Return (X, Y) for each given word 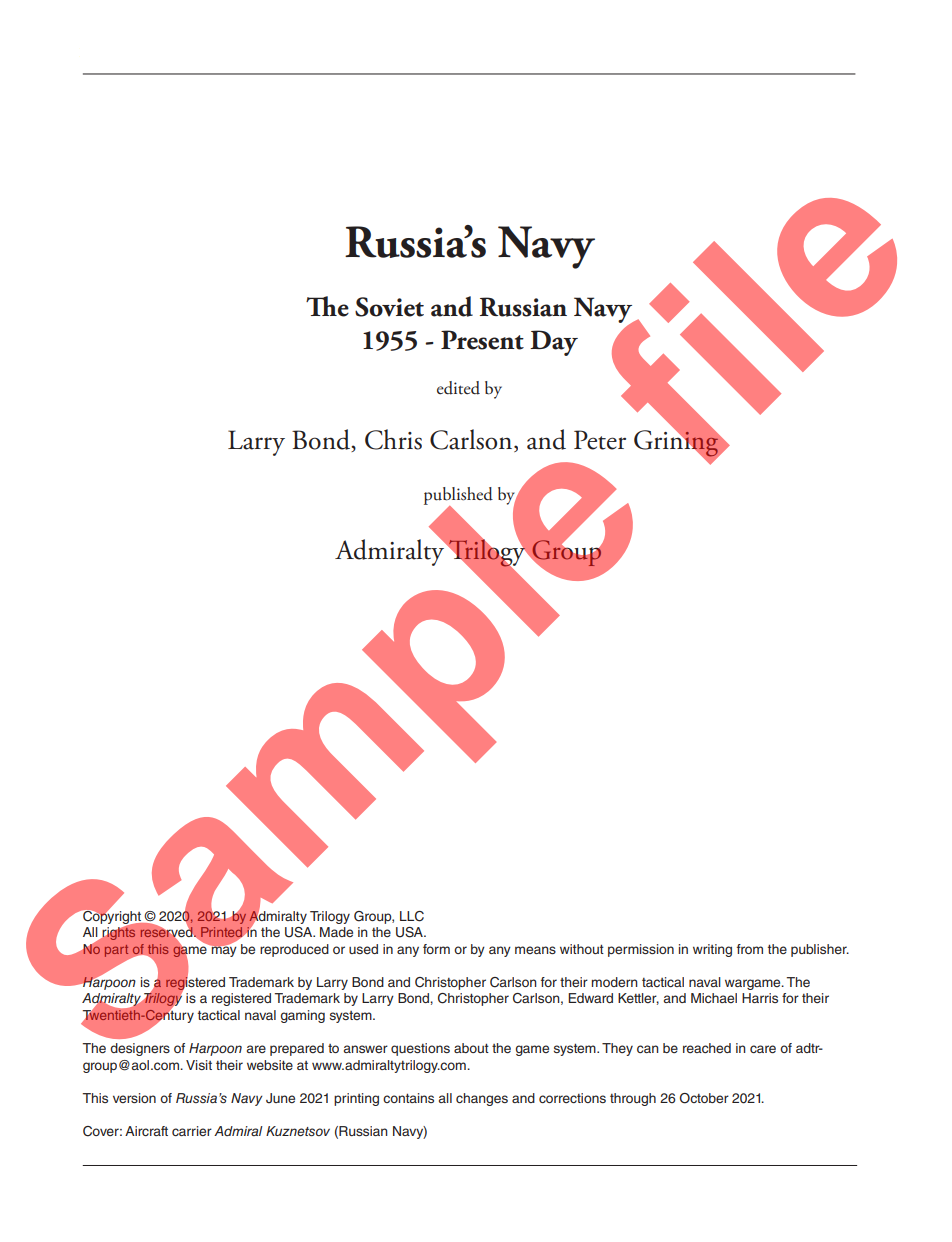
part (116, 951)
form (436, 949)
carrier (192, 1131)
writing (712, 950)
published (458, 497)
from (750, 949)
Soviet (389, 307)
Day (554, 343)
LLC (412, 916)
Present (482, 340)
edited (458, 388)
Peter (600, 440)
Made (336, 932)
